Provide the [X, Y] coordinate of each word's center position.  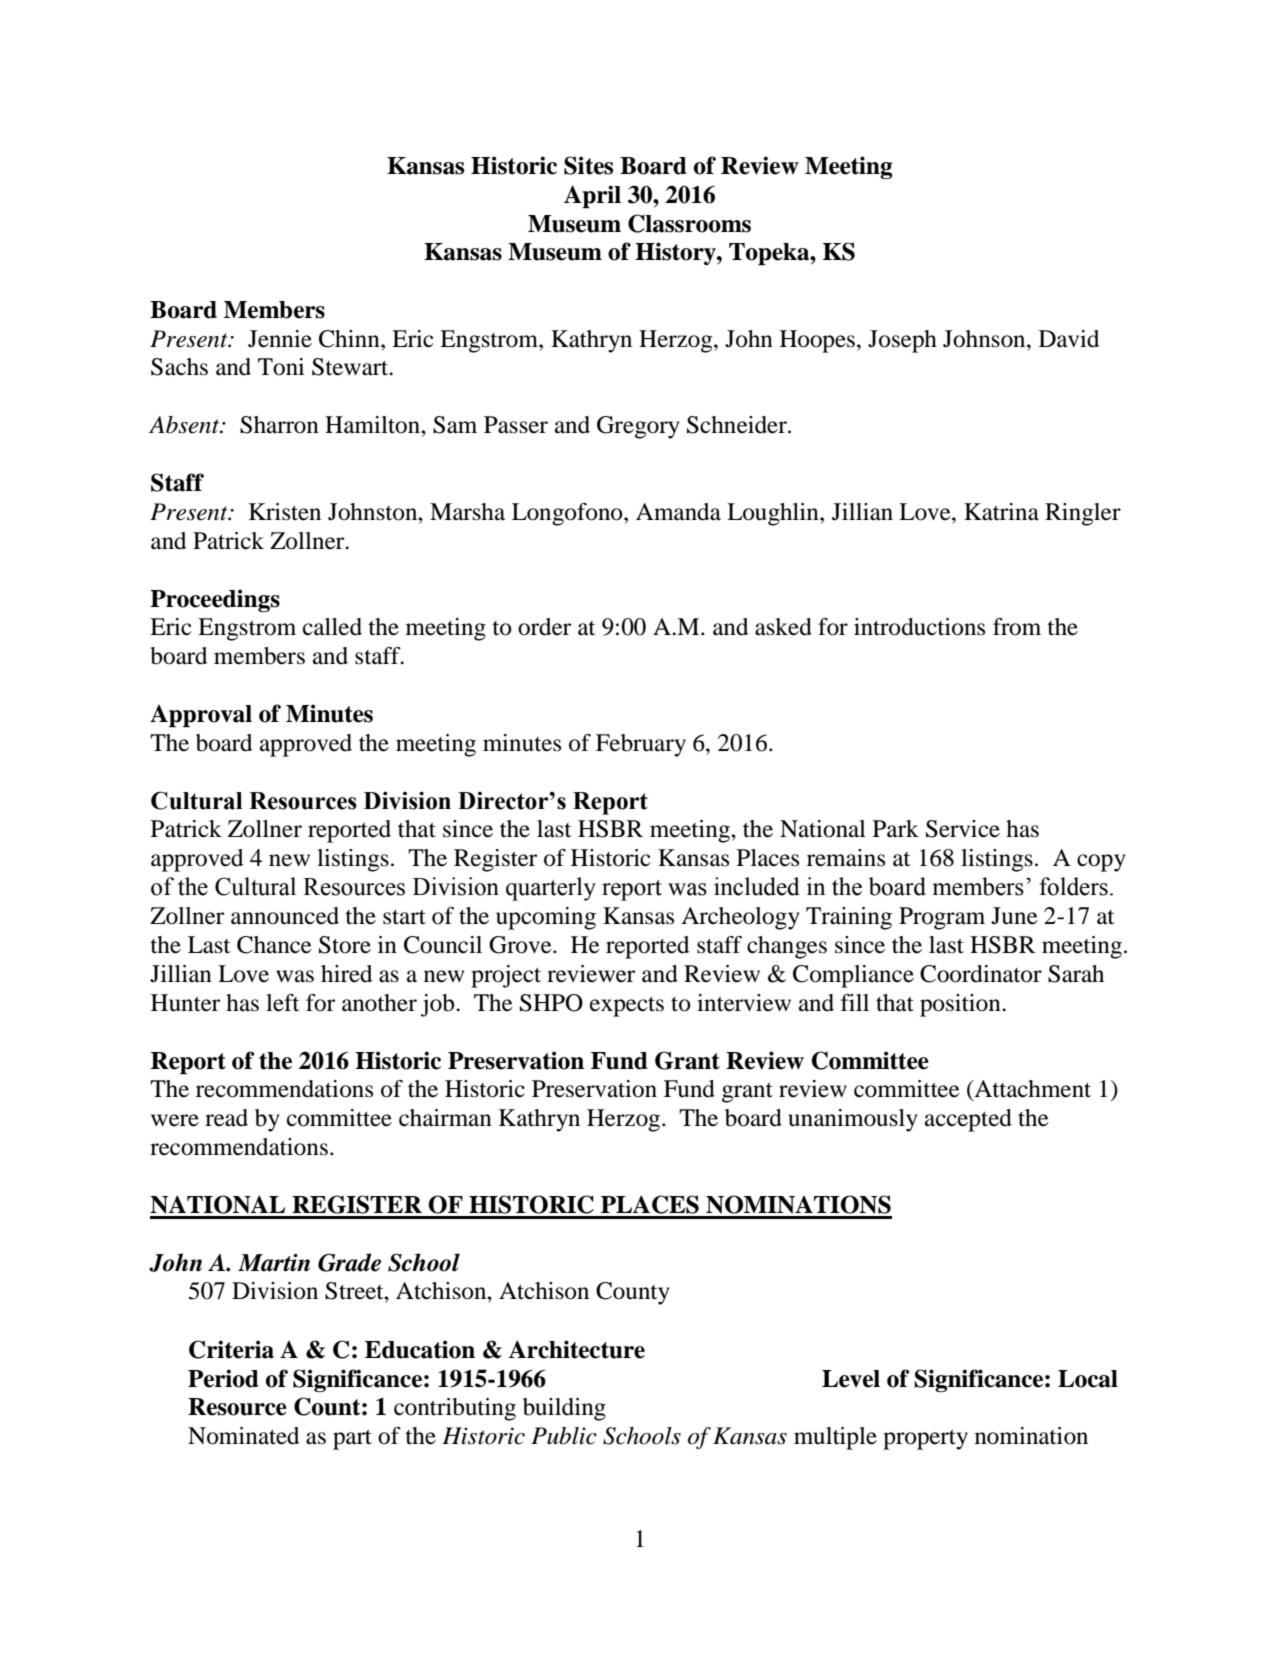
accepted [968, 1120]
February [641, 745]
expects [627, 1007]
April [592, 196]
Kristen [285, 512]
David [1069, 339]
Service [963, 829]
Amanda [678, 512]
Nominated [243, 1436]
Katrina [1001, 512]
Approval [201, 716]
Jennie [280, 339]
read [226, 1118]
